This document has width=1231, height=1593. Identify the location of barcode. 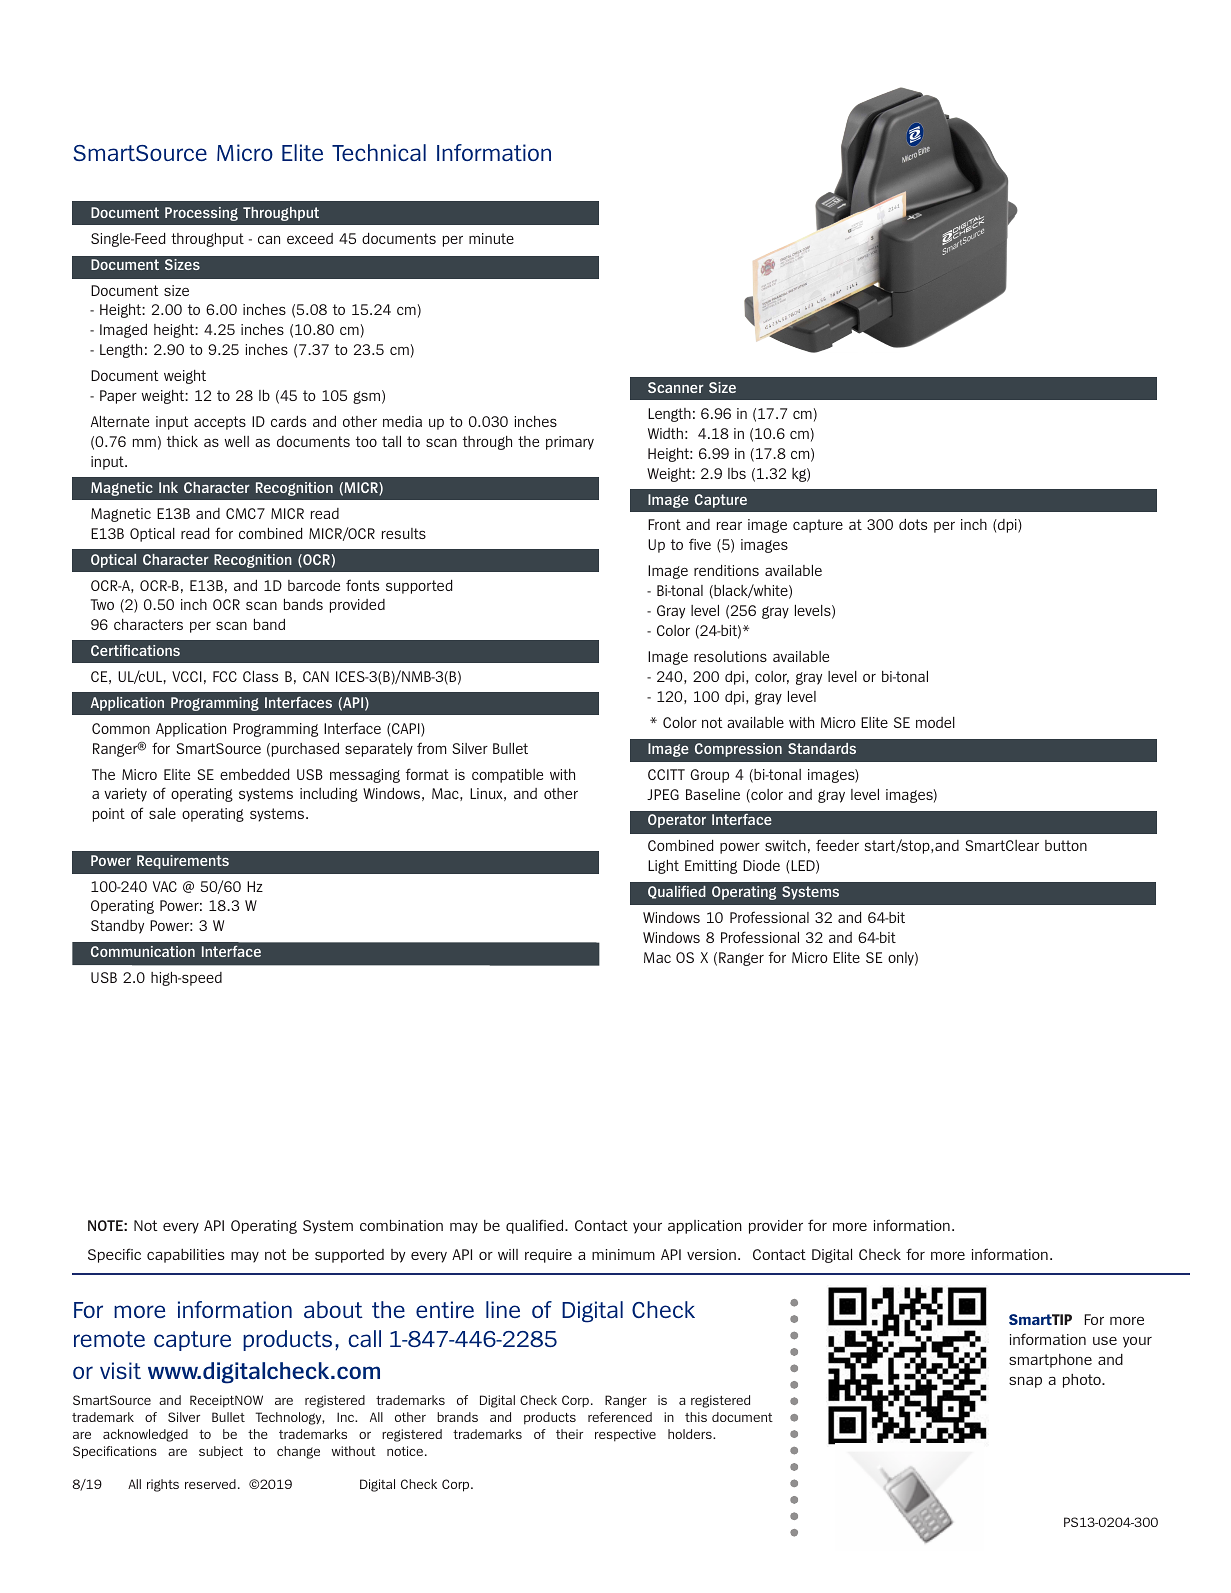
(314, 585).
